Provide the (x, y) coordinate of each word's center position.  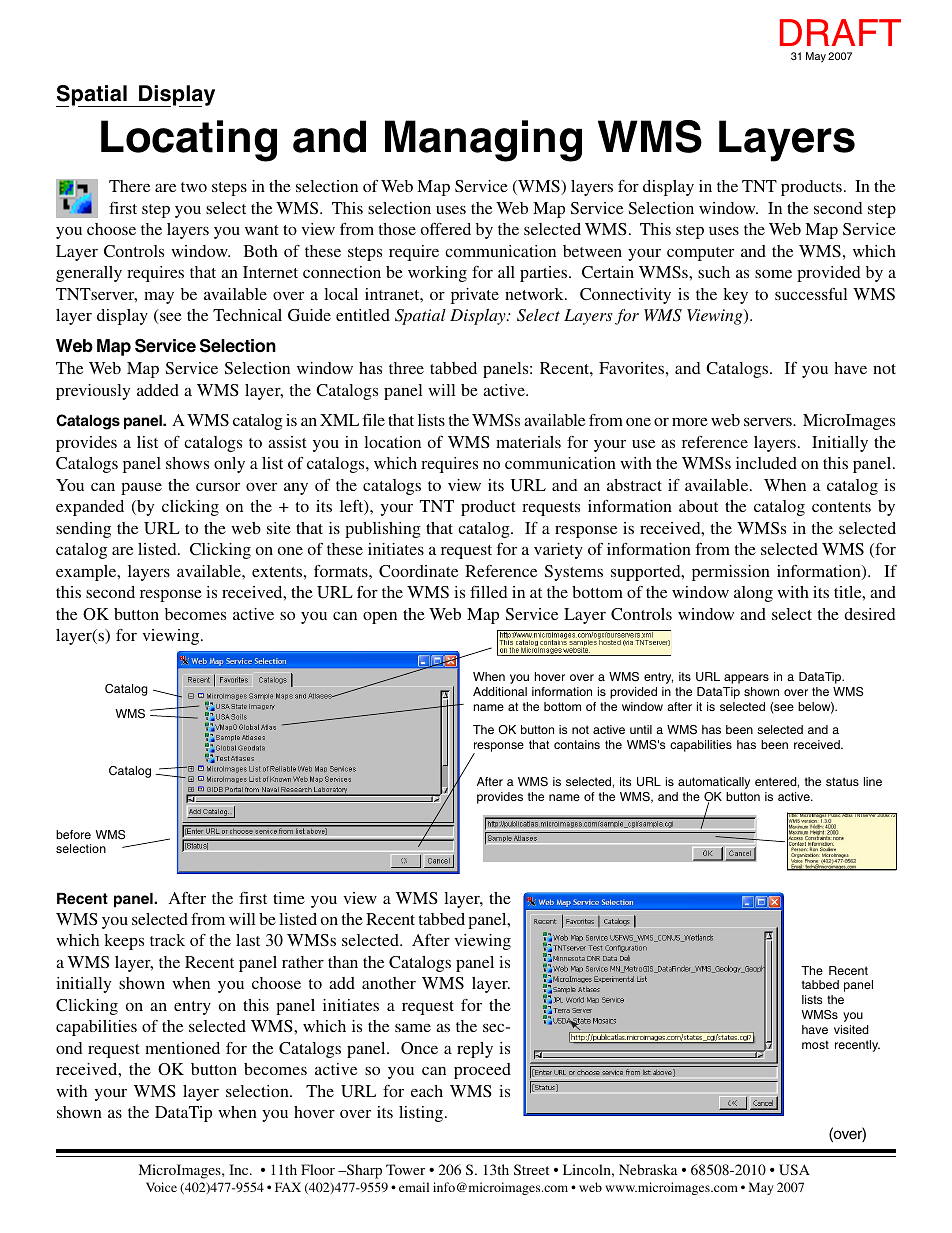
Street (531, 1169)
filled (488, 592)
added (158, 390)
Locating (189, 141)
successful (811, 294)
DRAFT (840, 32)
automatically (714, 783)
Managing (483, 141)
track (167, 940)
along (753, 594)
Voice (161, 1187)
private (475, 296)
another (389, 983)
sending (83, 530)
